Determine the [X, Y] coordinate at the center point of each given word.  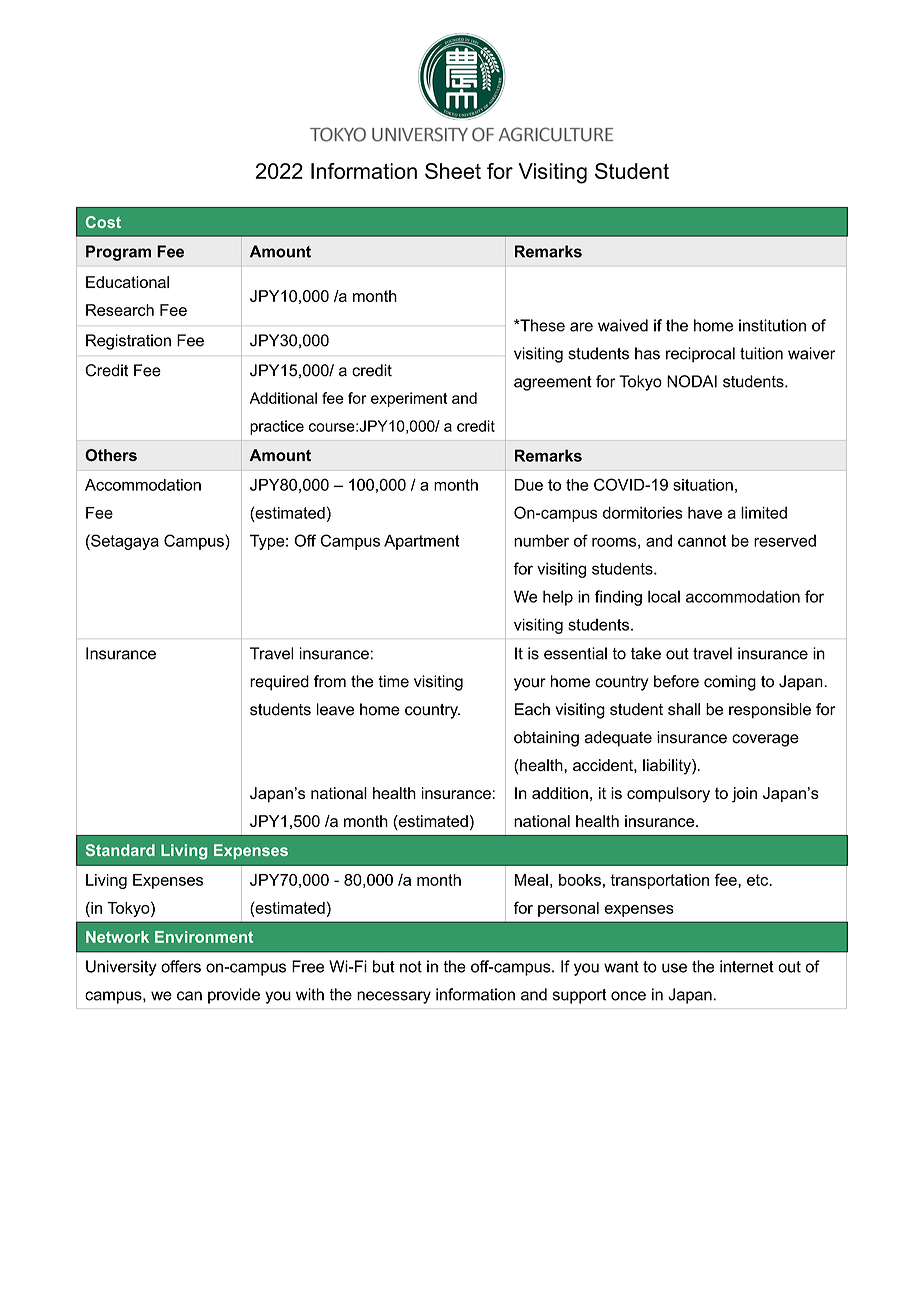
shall [684, 709]
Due [529, 485]
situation [703, 485]
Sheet [453, 171]
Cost [103, 222]
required [279, 683]
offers [181, 966]
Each [532, 709]
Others [111, 455]
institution [772, 325]
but [384, 966]
